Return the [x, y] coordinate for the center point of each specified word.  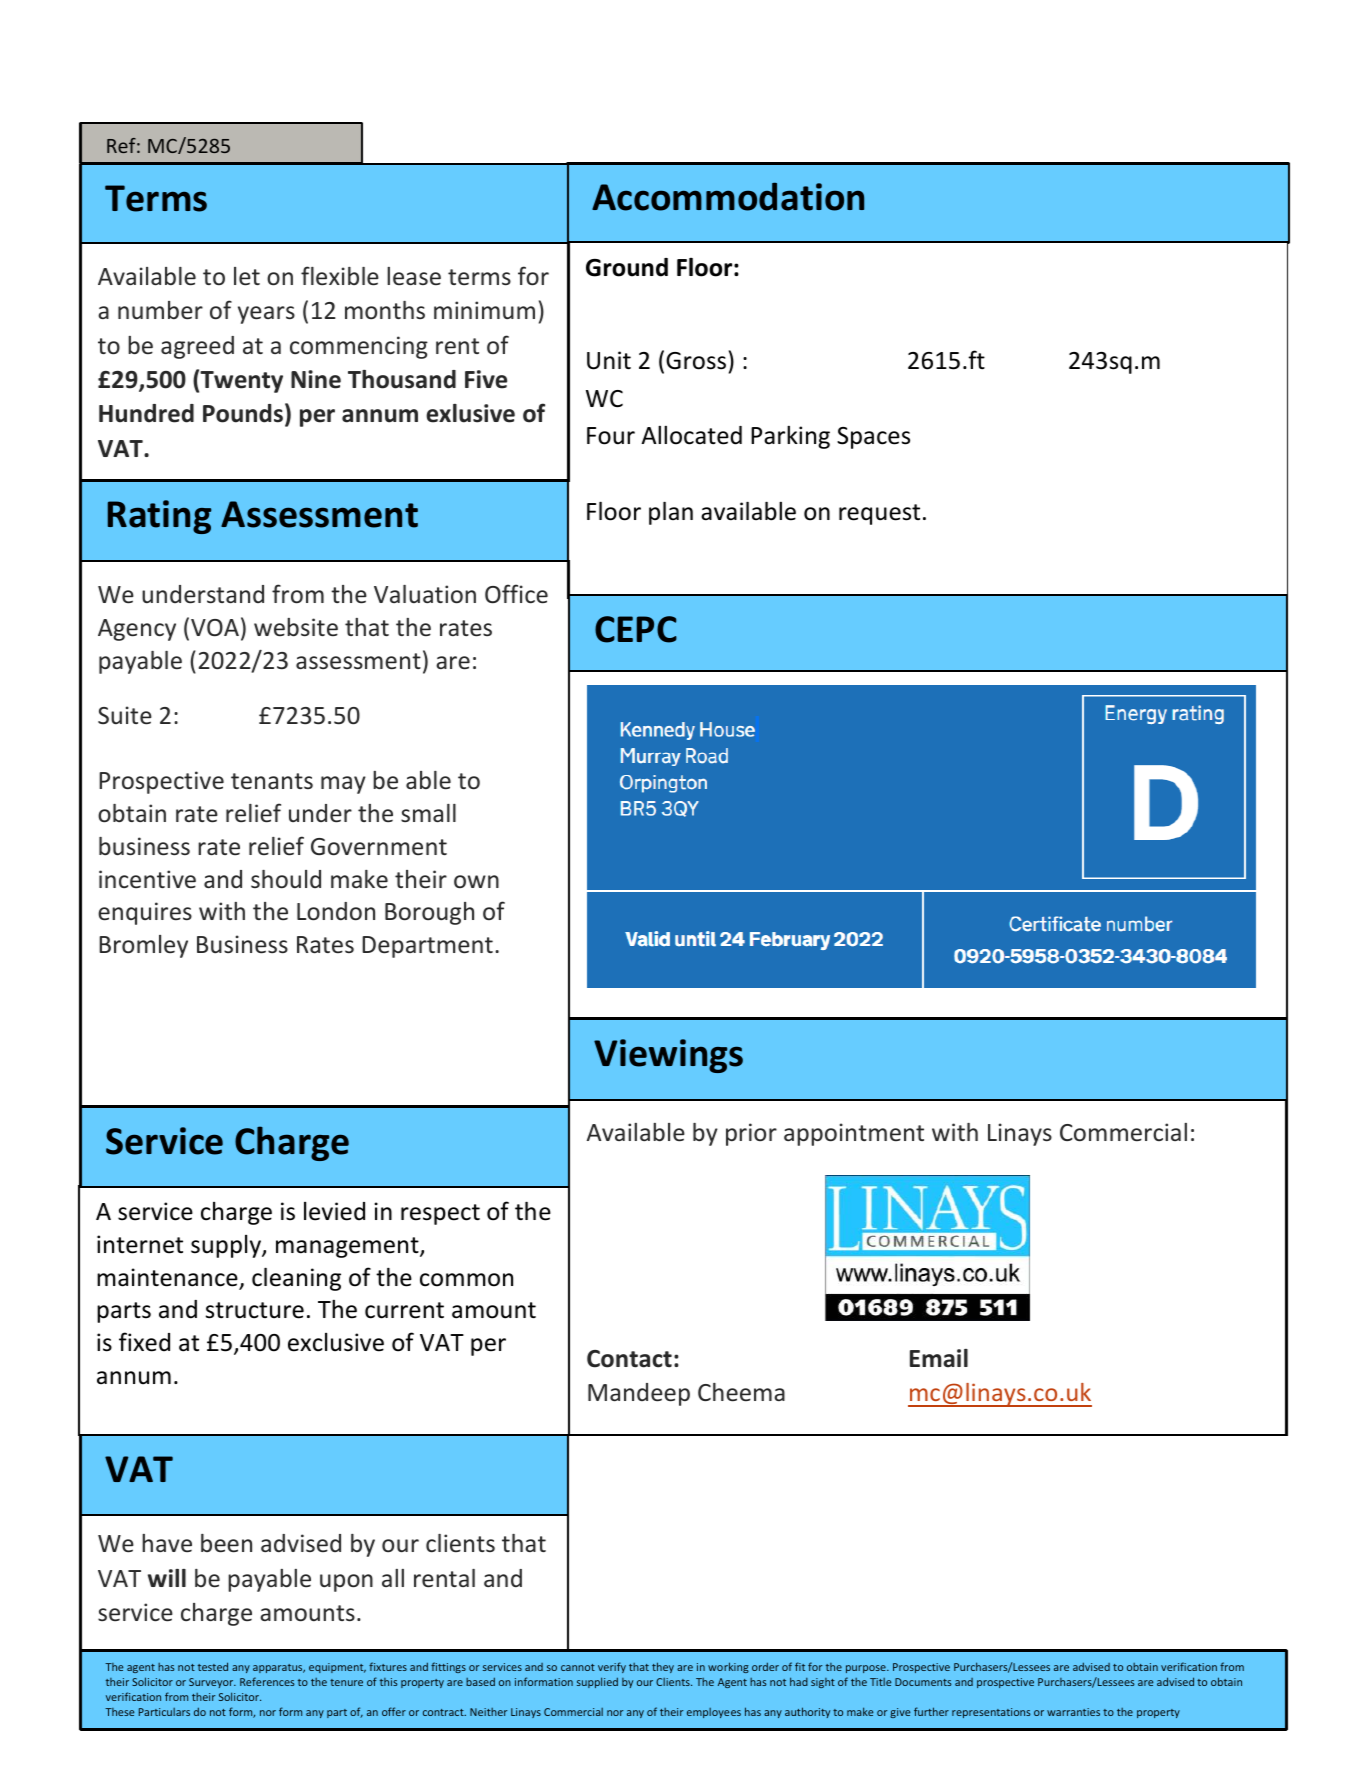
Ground [627, 267]
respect [440, 1214]
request [879, 514]
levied [334, 1211]
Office [516, 594]
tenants [272, 781]
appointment [854, 1134]
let [247, 276]
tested [213, 1666]
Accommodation [728, 197]
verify [612, 1667]
